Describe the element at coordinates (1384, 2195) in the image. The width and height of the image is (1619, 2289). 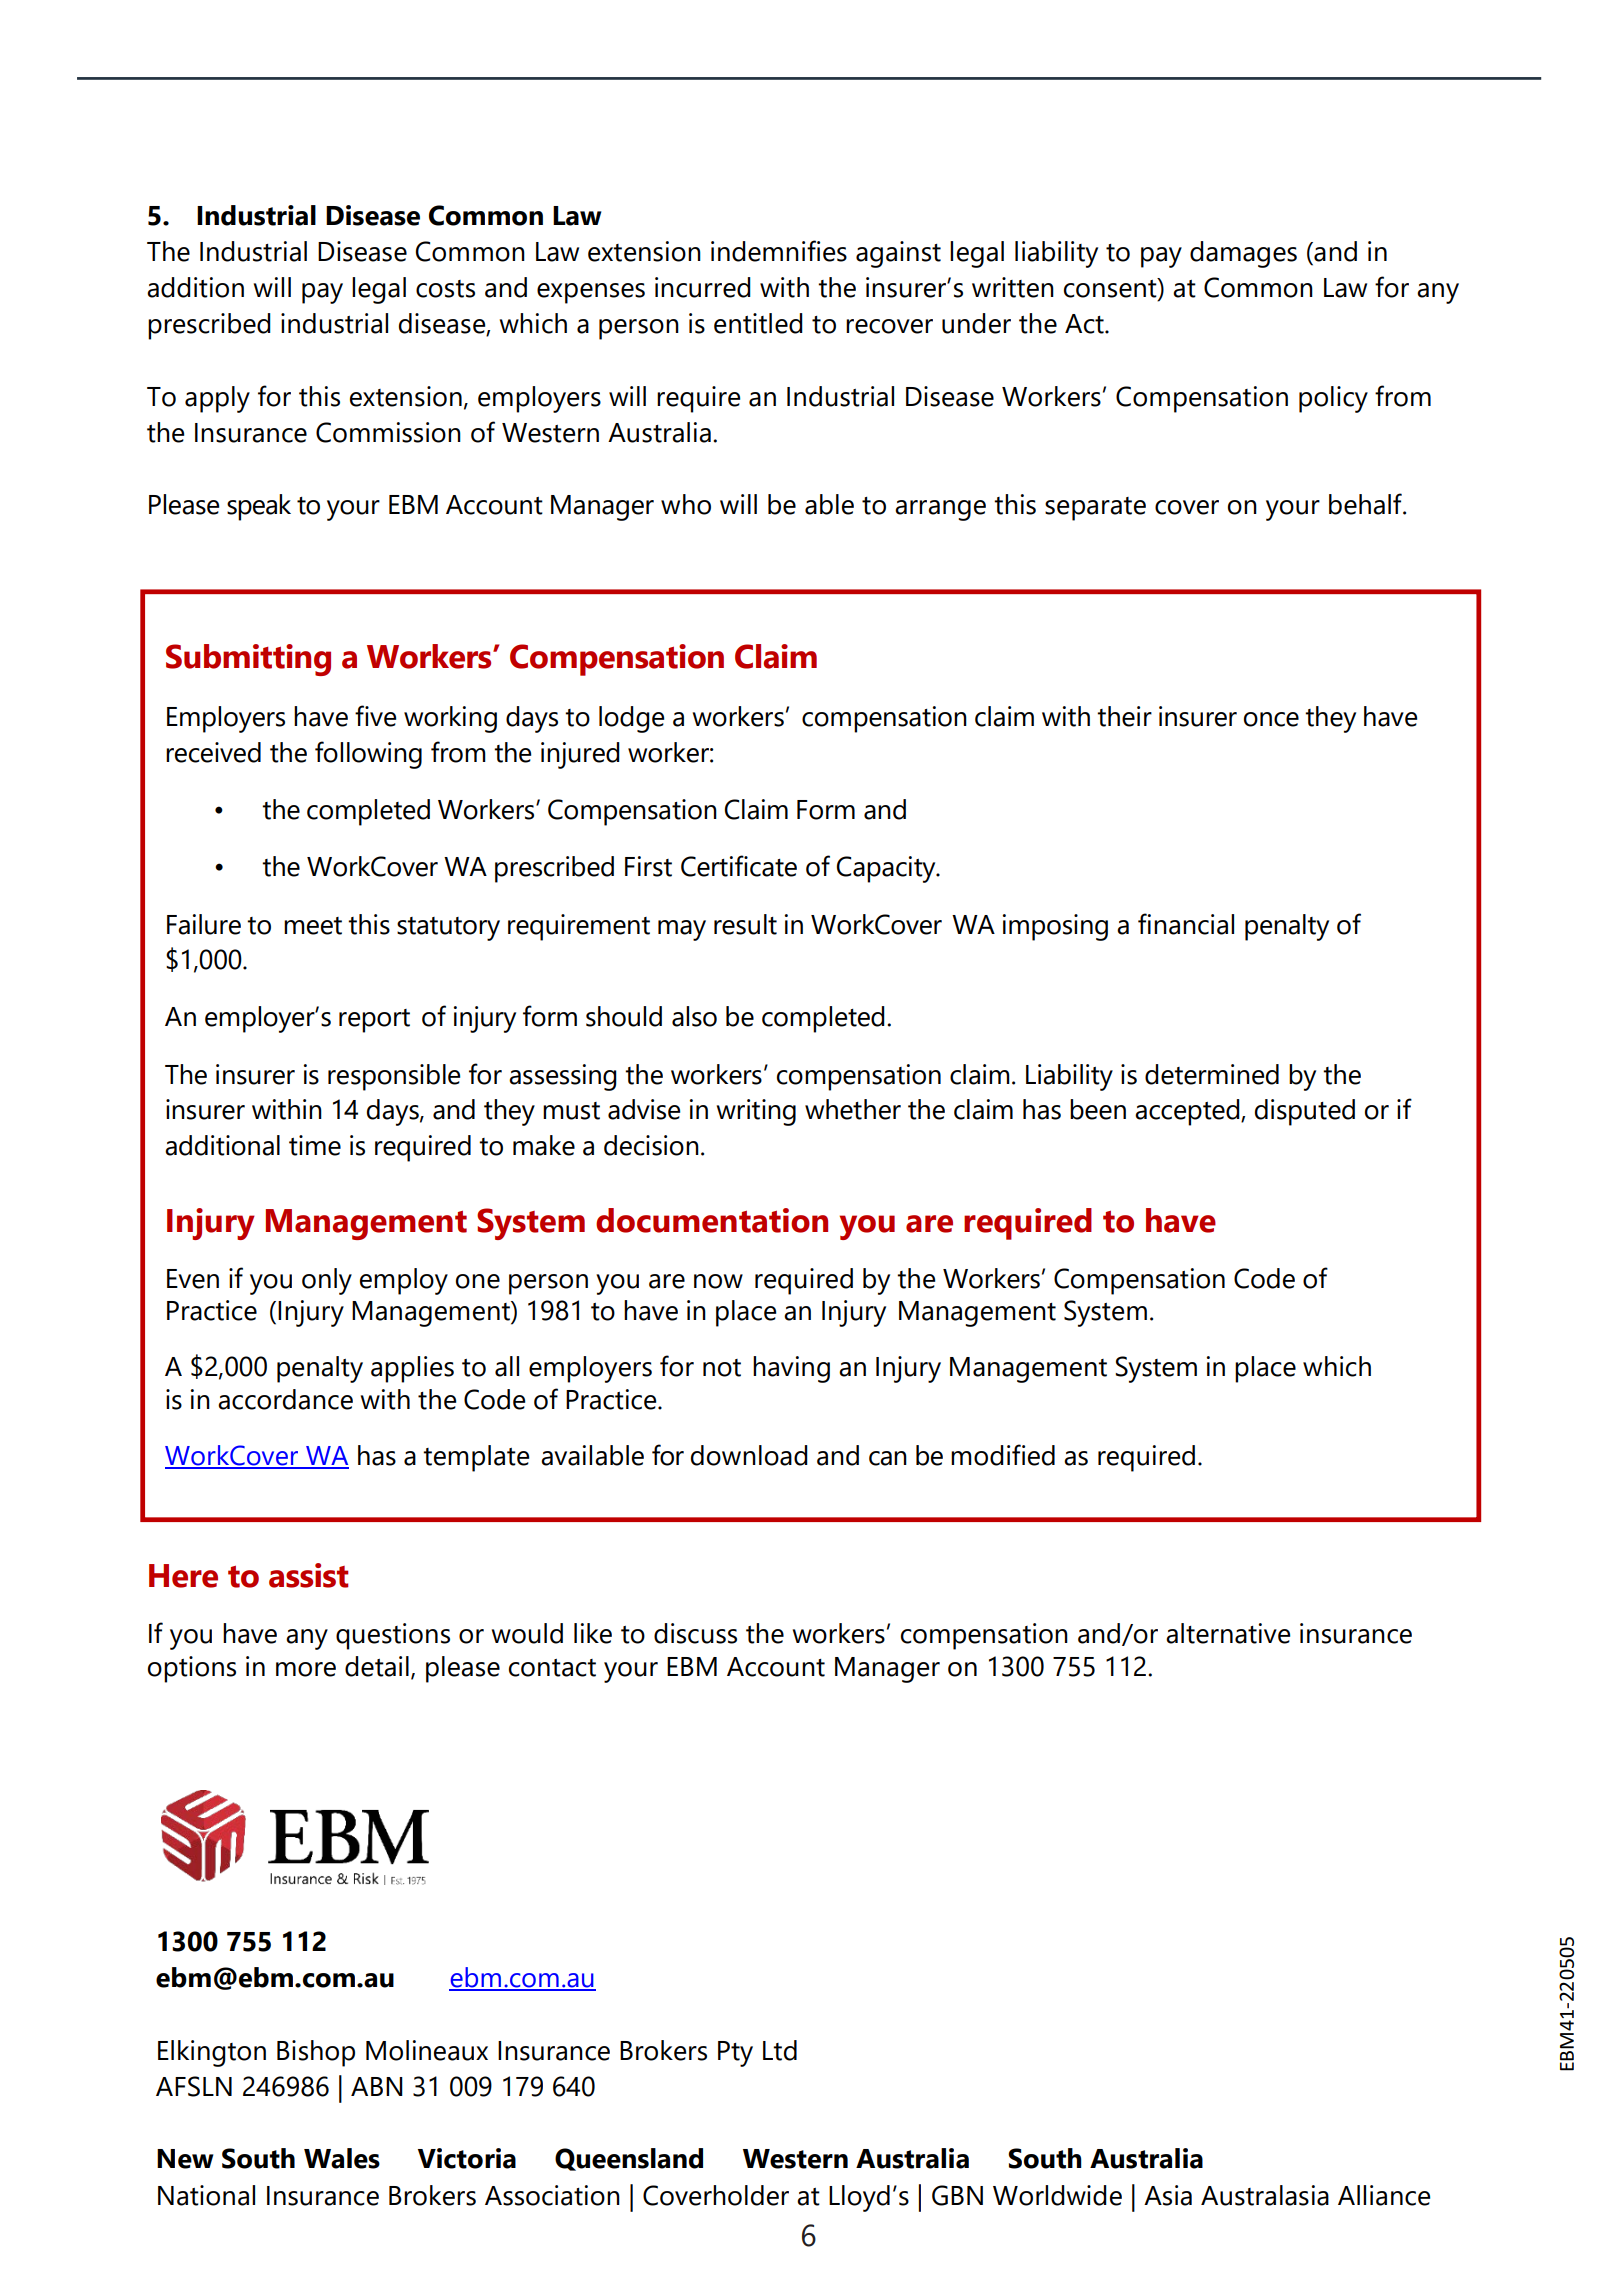
I see `Alliance` at that location.
